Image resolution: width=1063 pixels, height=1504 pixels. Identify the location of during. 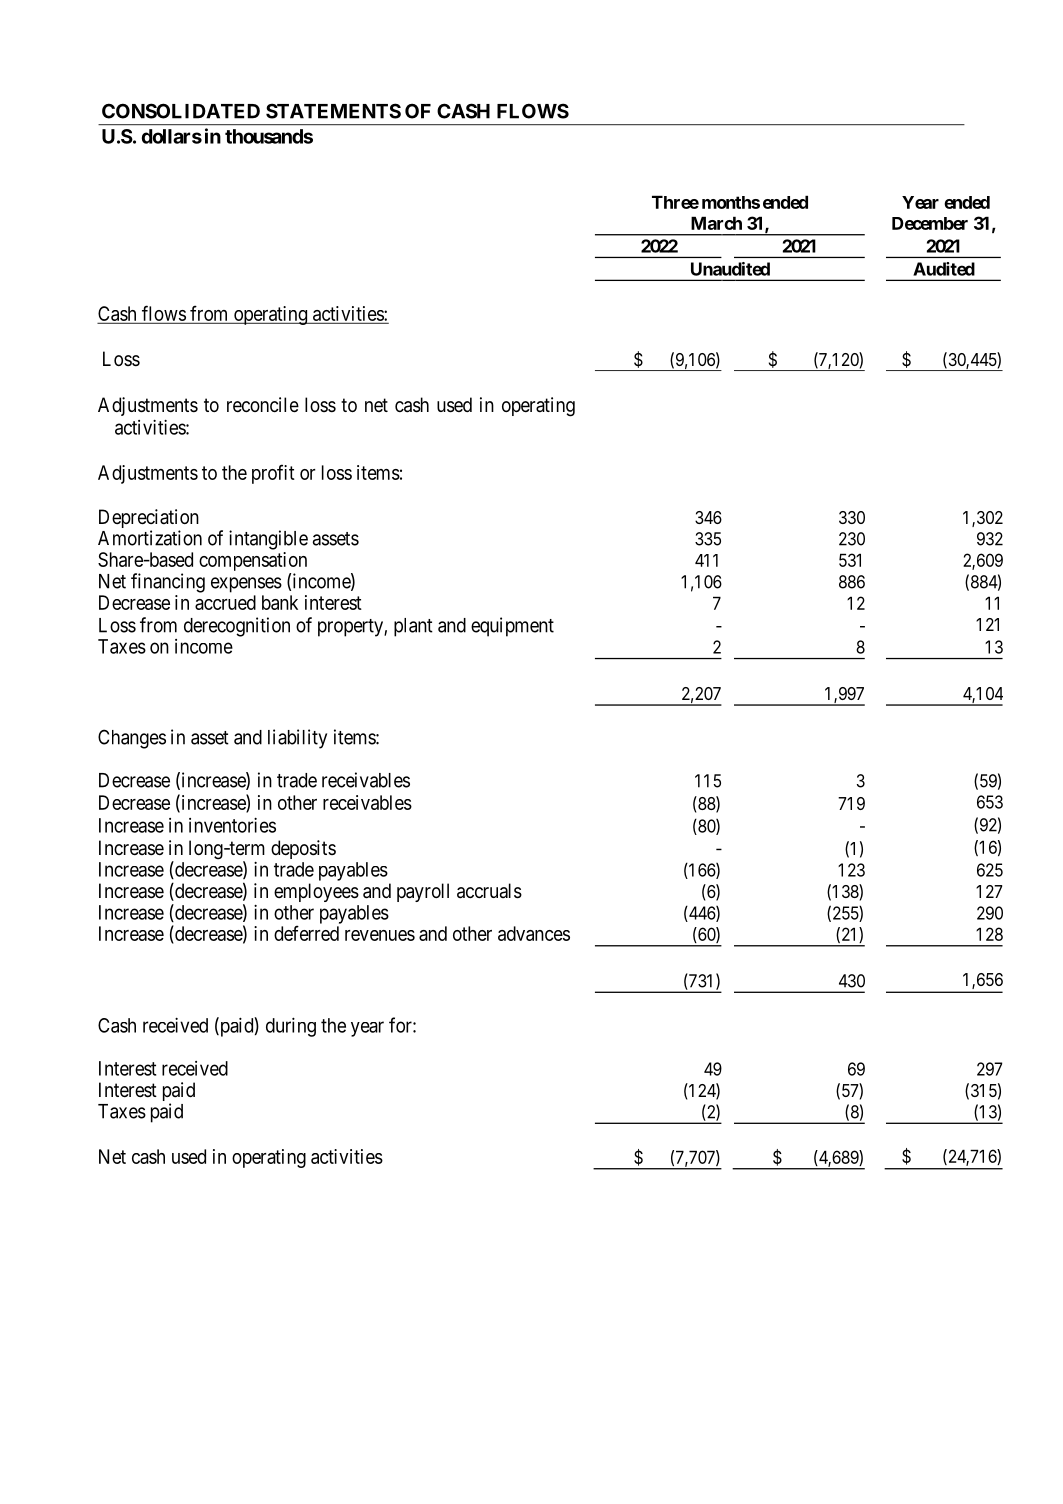
(291, 1027).
